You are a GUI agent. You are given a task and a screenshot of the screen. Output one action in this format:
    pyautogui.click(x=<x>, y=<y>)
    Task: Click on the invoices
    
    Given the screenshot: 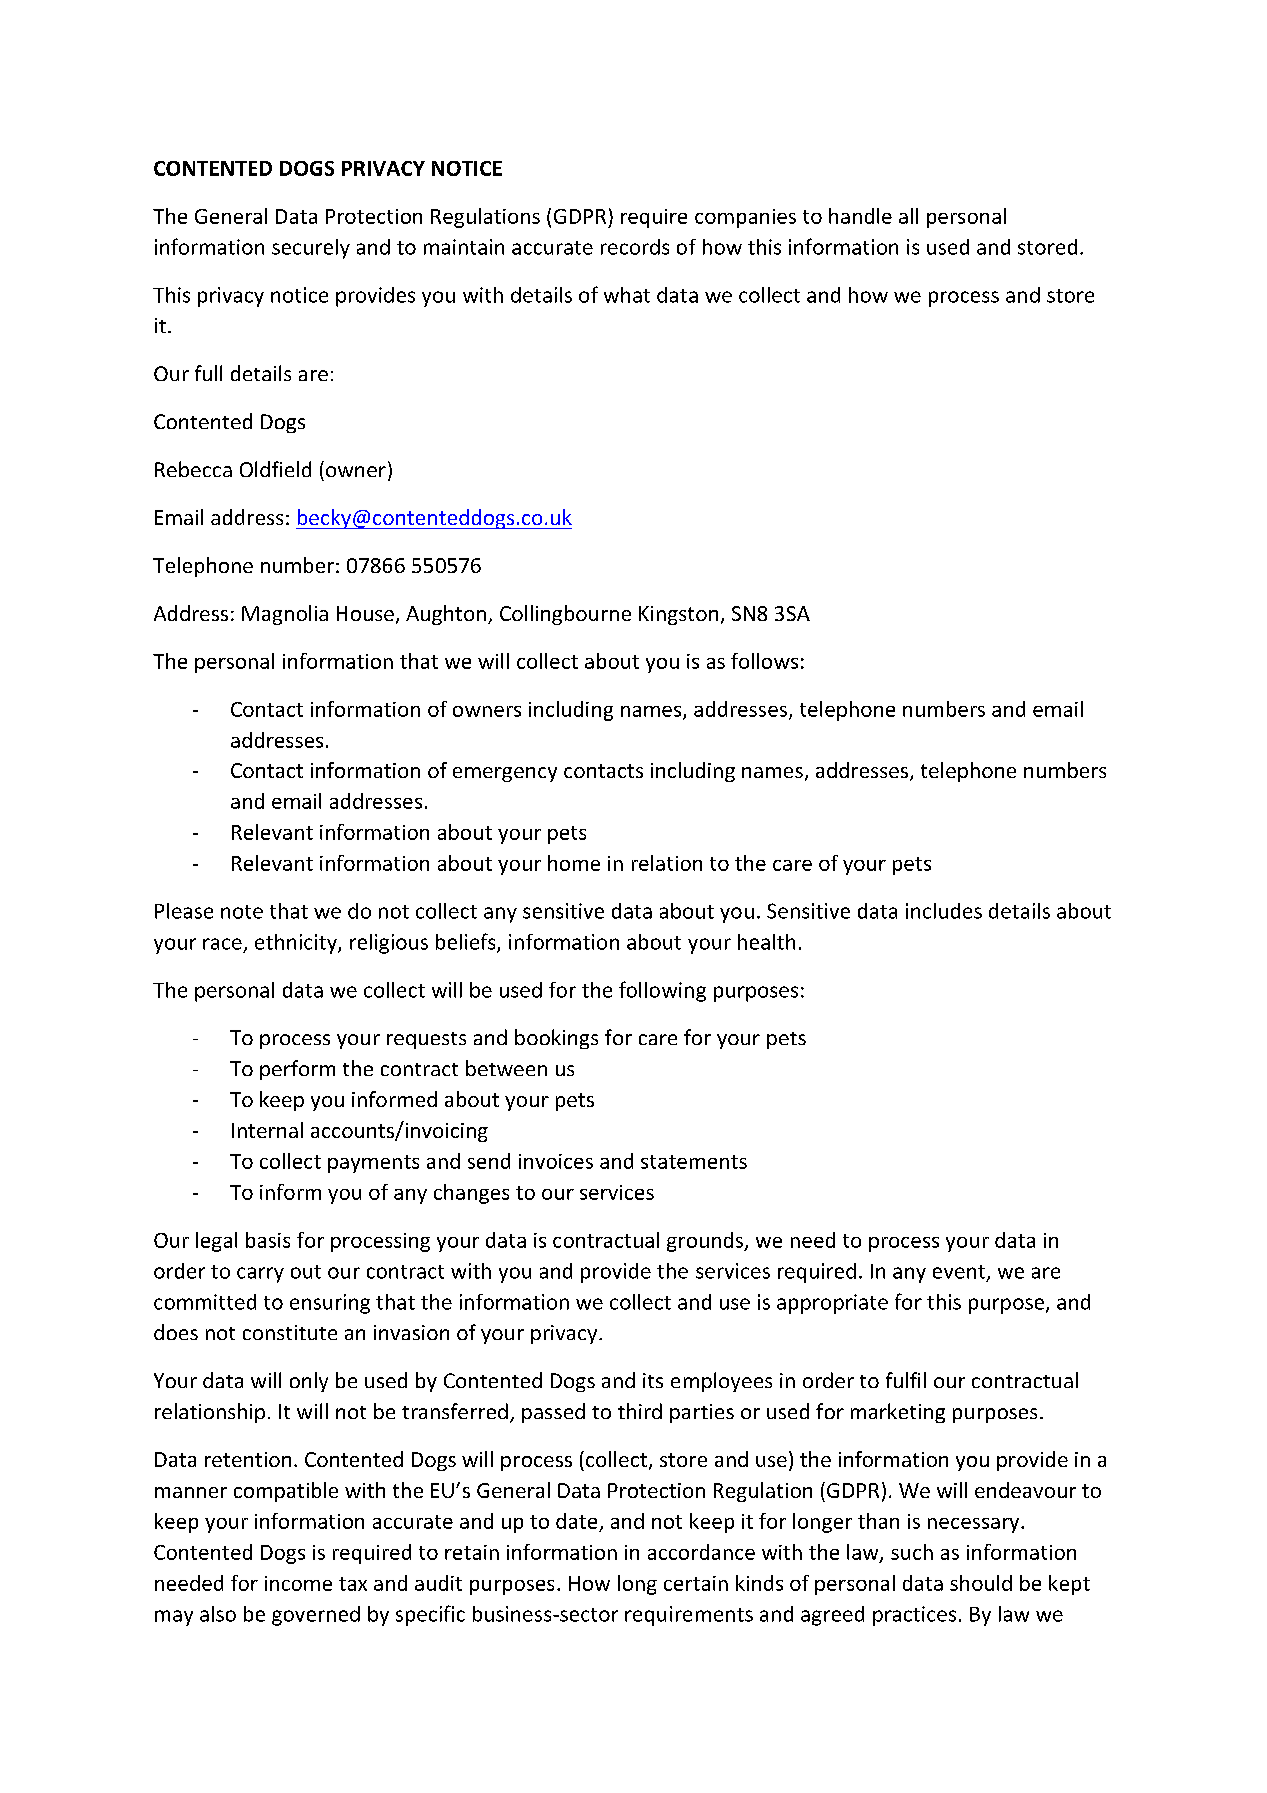 What is the action you would take?
    pyautogui.click(x=556, y=1161)
